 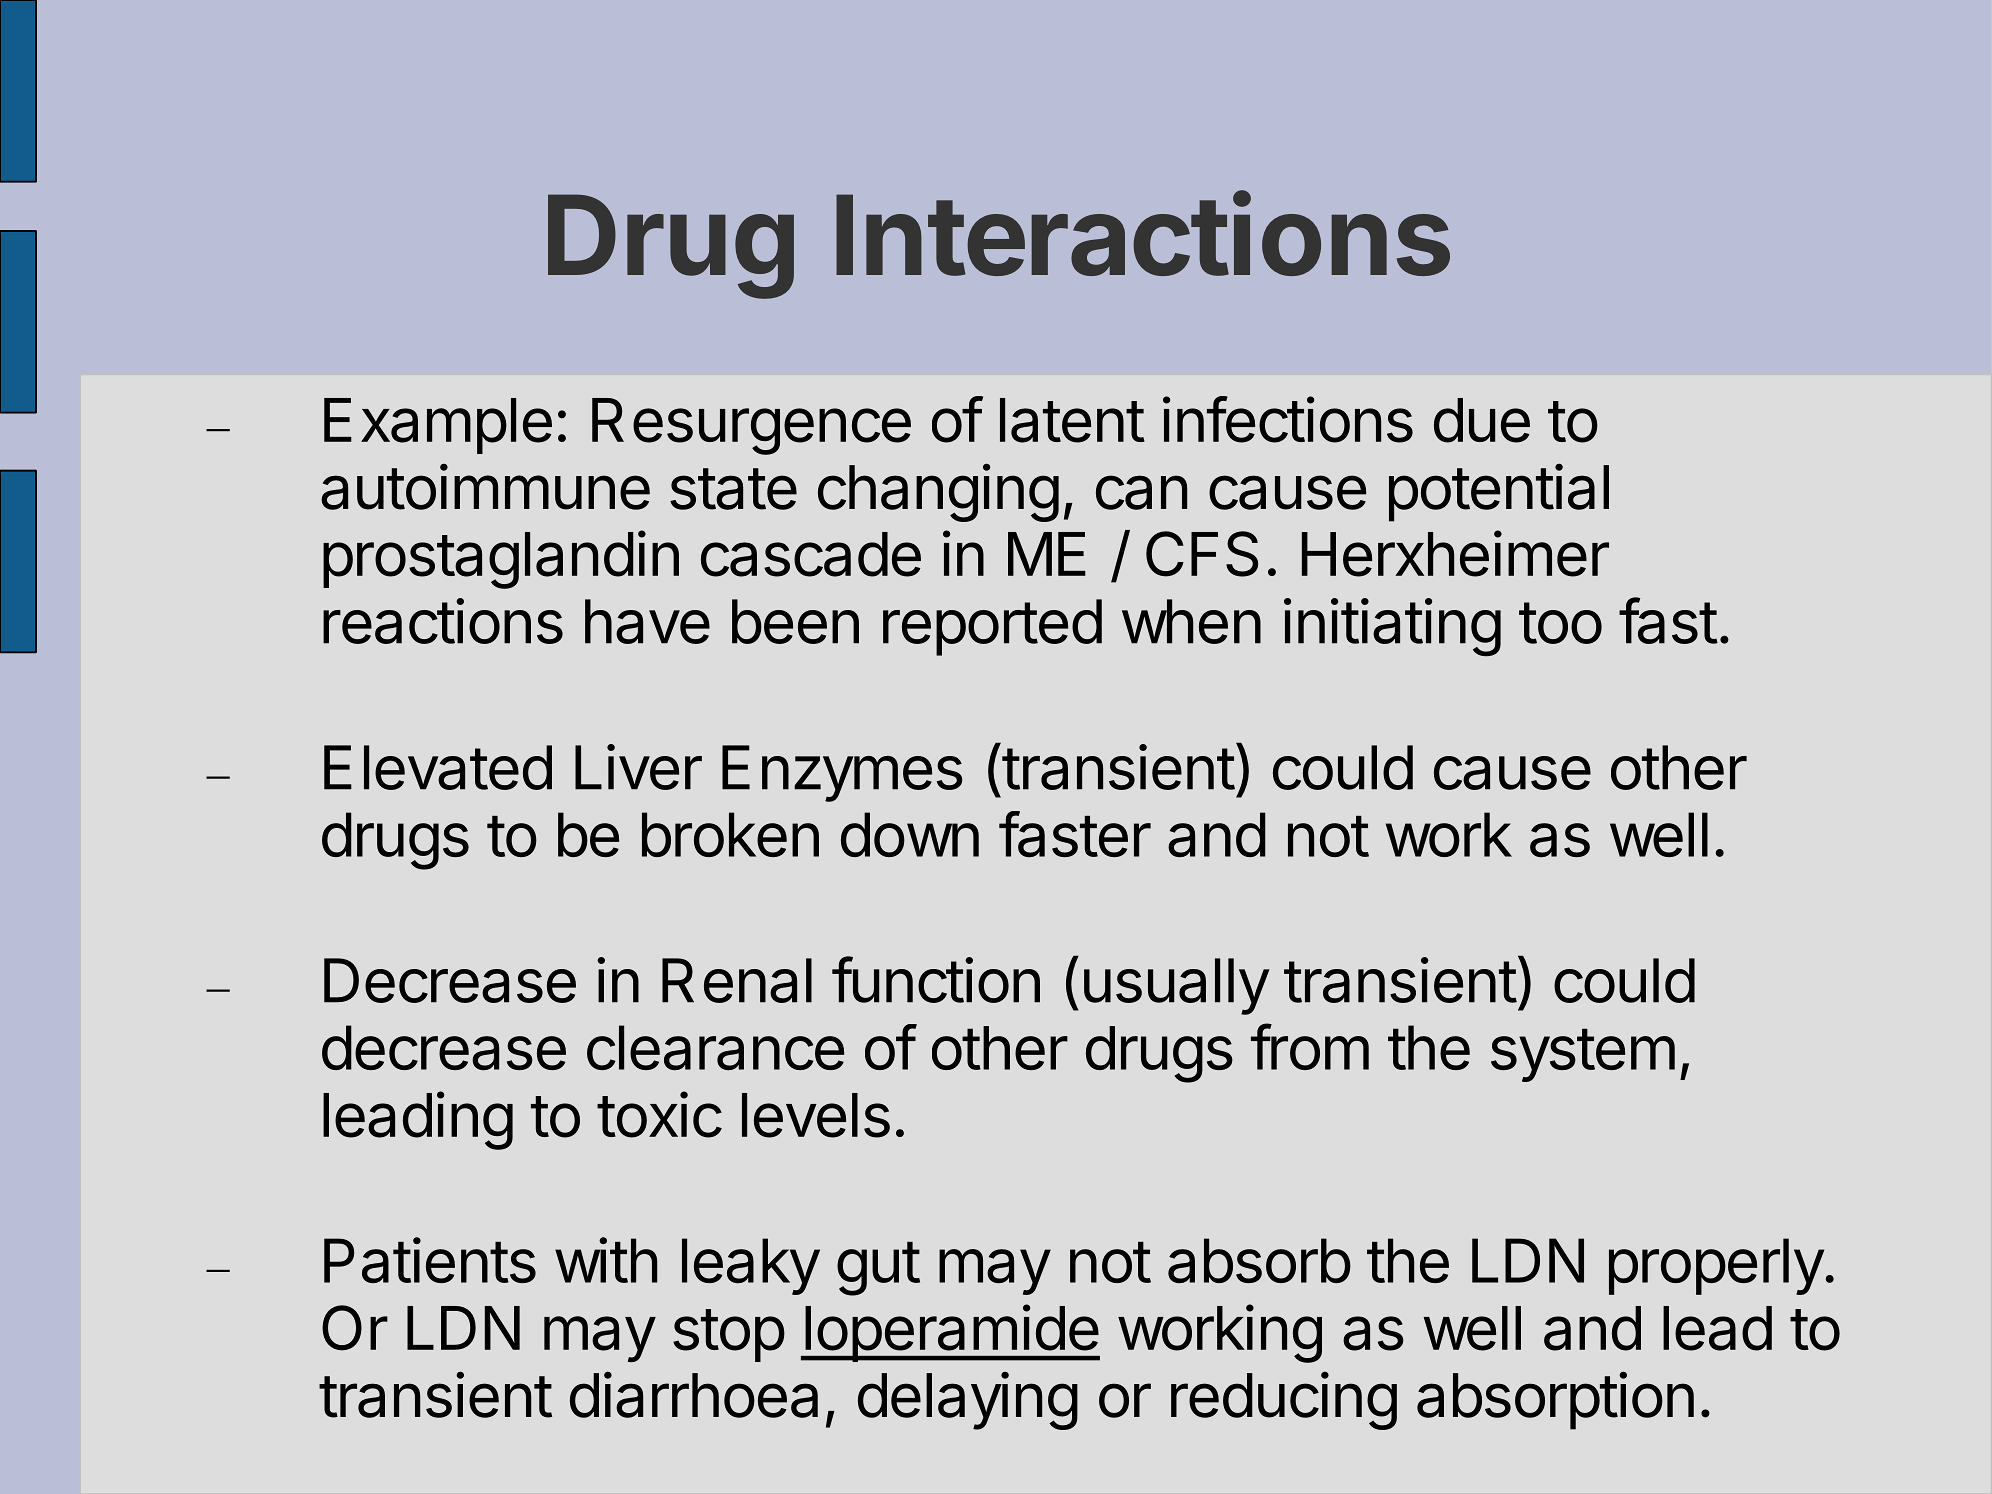 What do you see at coordinates (438, 426) in the screenshot?
I see `Example` at bounding box center [438, 426].
